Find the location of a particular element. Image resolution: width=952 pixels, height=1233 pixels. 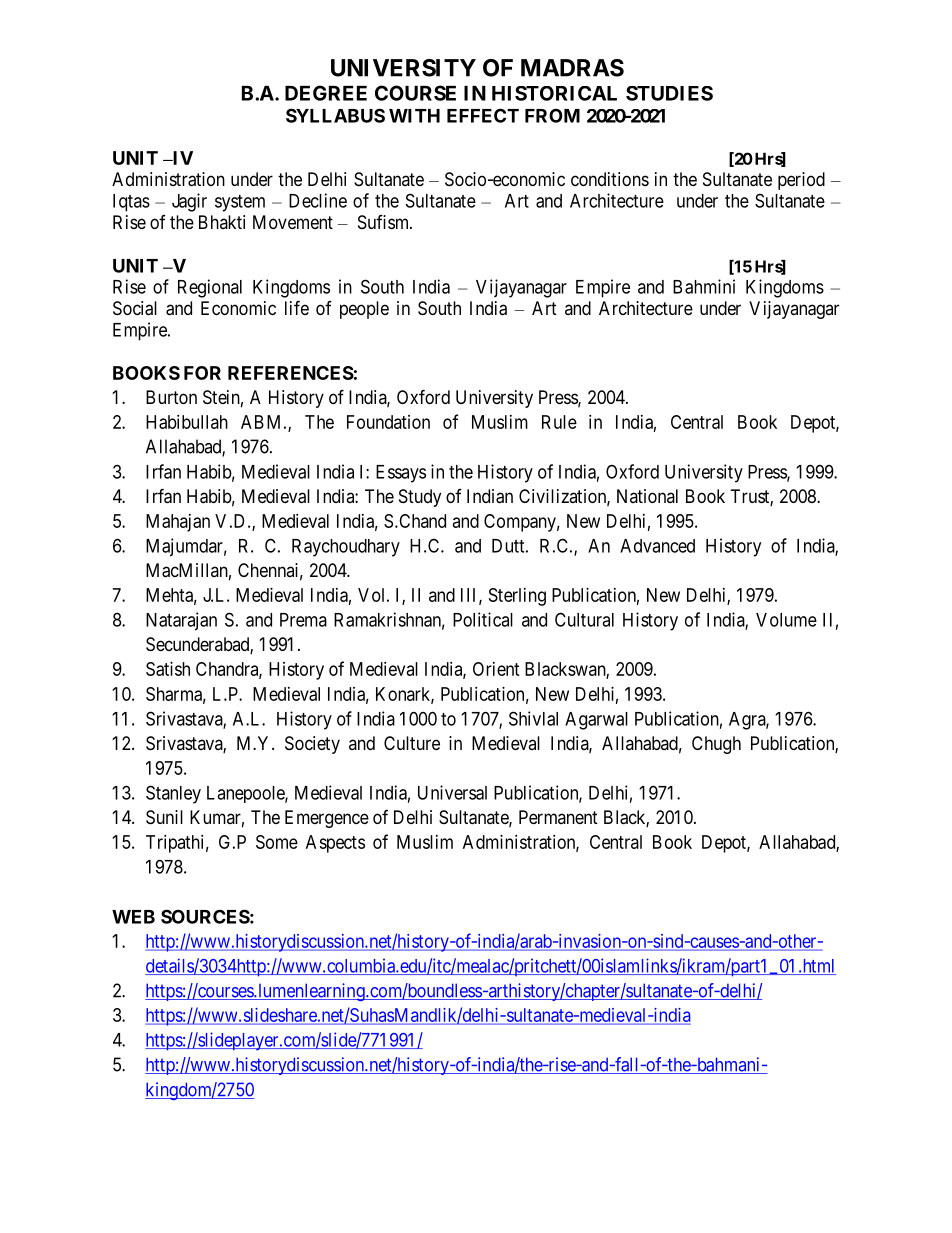

period is located at coordinates (801, 181).
